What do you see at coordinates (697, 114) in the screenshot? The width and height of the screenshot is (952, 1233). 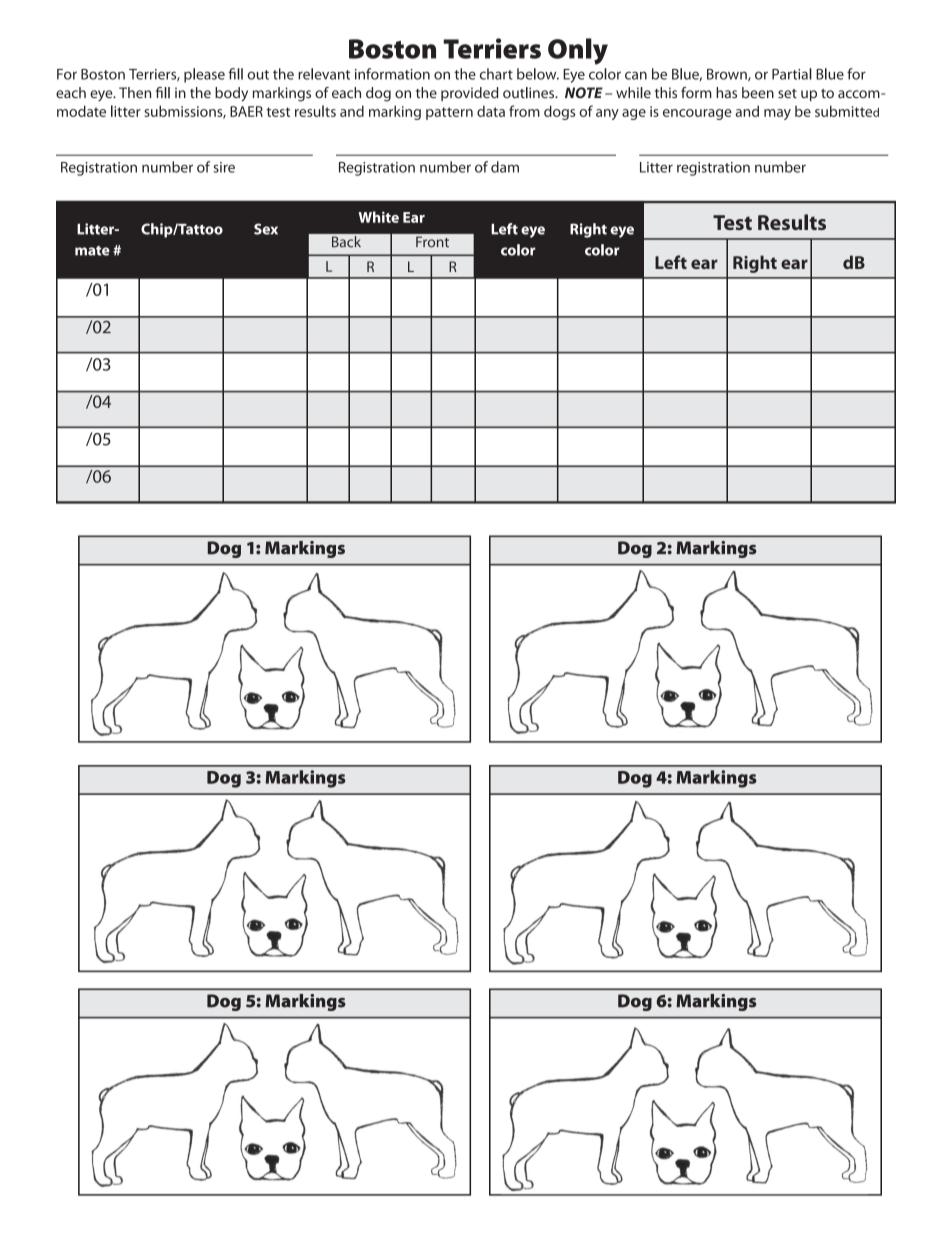 I see `encourage` at bounding box center [697, 114].
